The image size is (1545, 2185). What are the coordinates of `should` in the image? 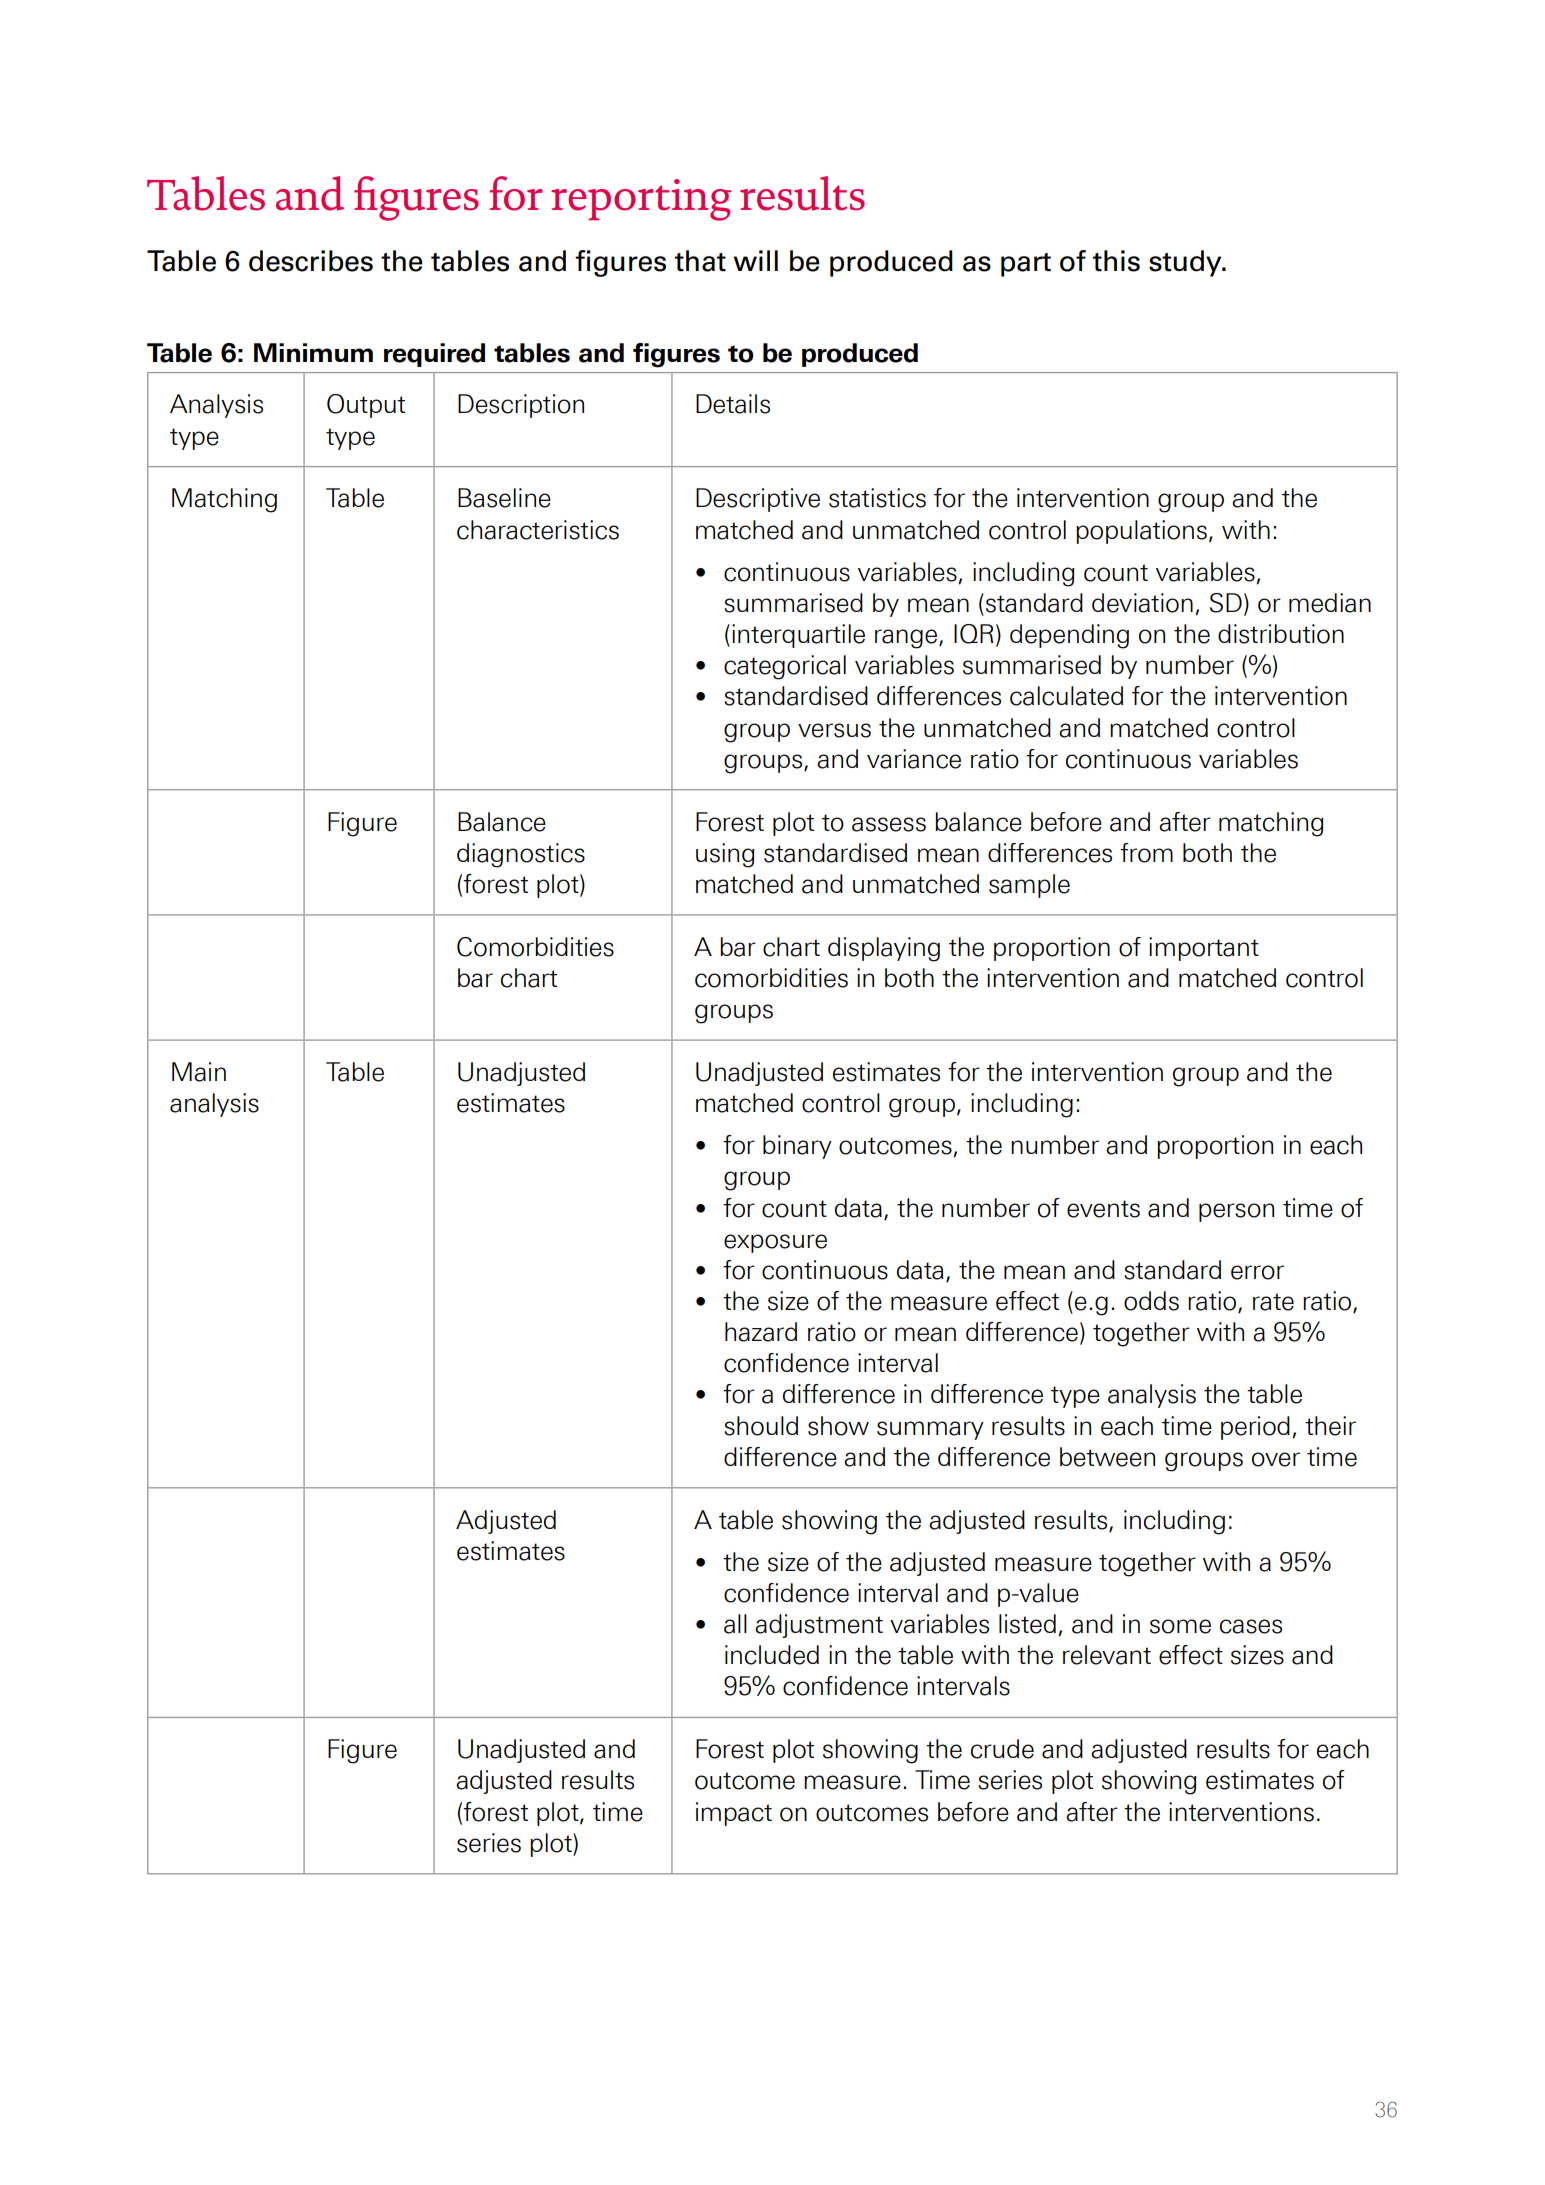 It's located at (761, 1426).
